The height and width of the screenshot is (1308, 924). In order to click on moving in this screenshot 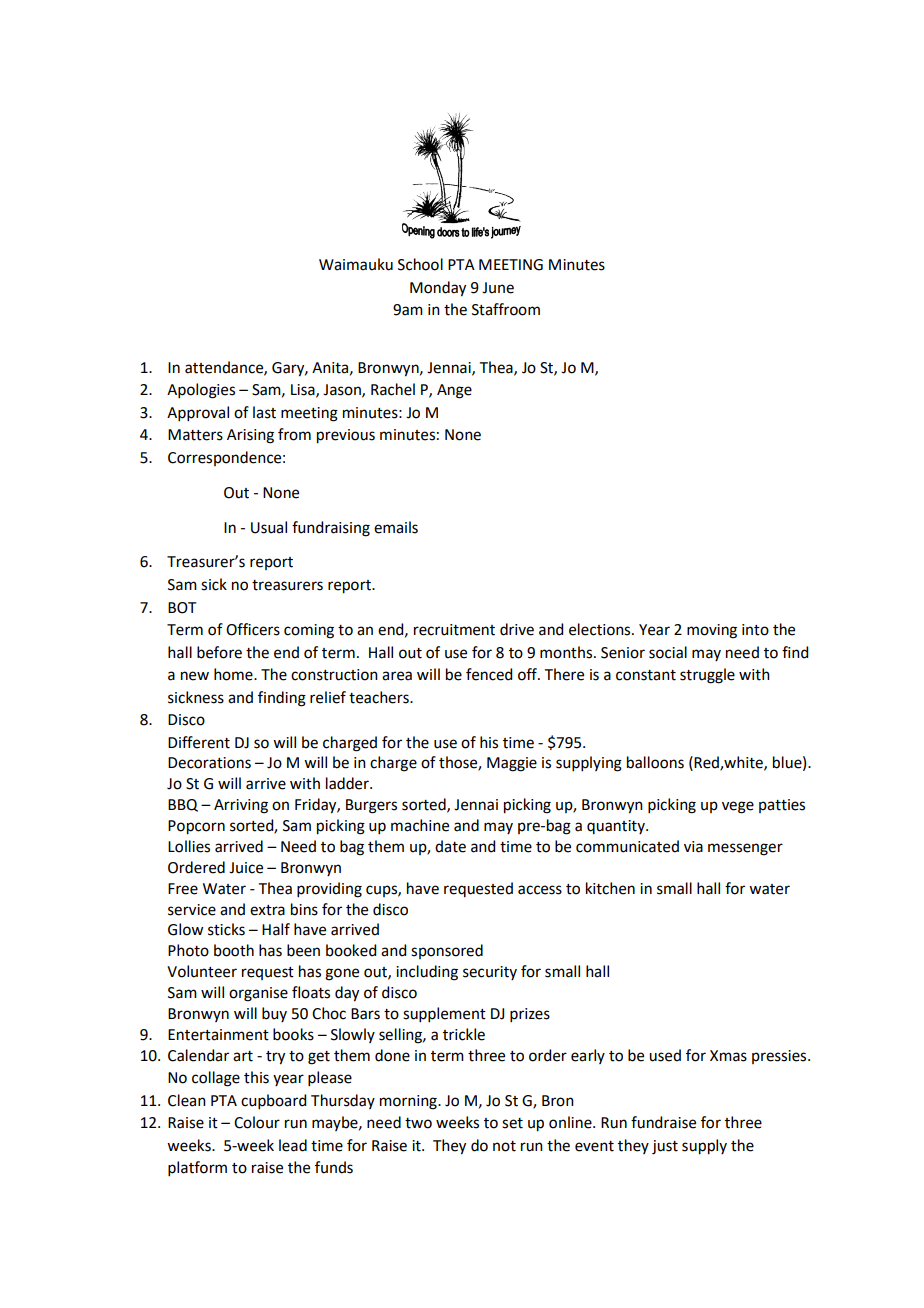, I will do `click(712, 631)`.
